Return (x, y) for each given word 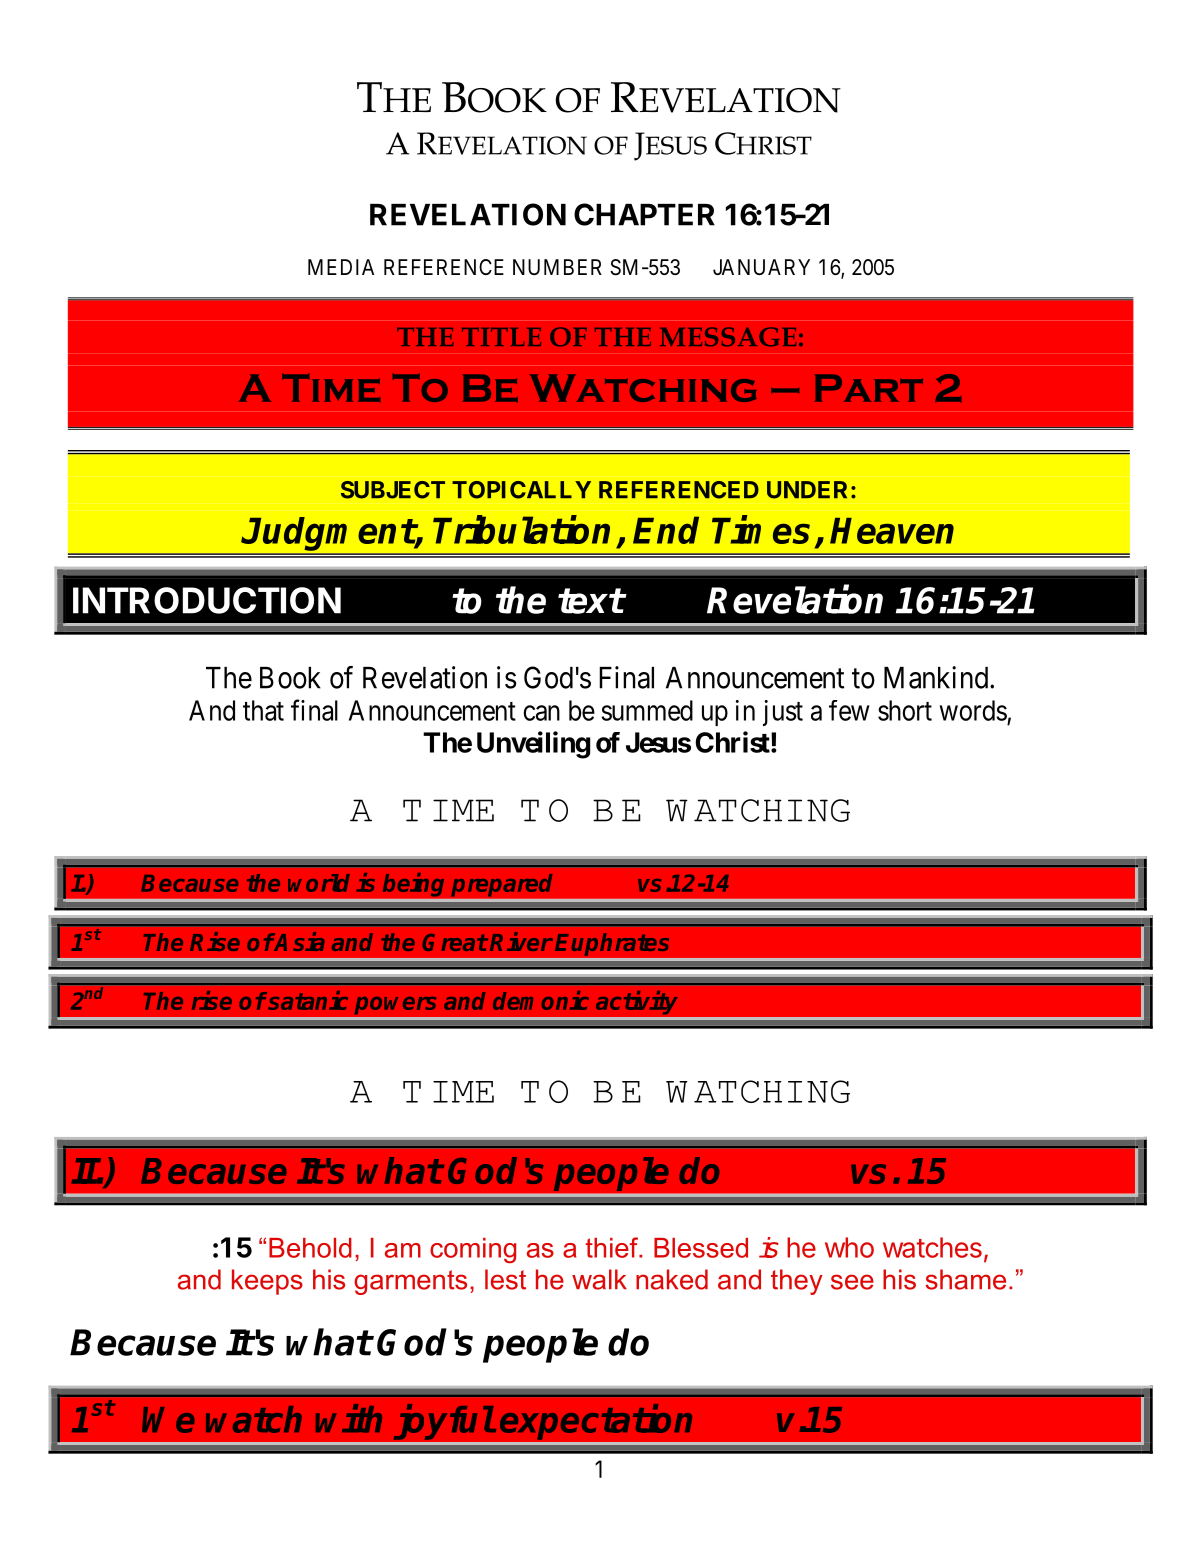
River (521, 941)
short (905, 710)
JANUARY (761, 267)
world (319, 883)
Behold (310, 1248)
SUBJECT (393, 490)
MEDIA (341, 267)
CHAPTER (644, 214)
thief (613, 1247)
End (666, 530)
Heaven (892, 531)
